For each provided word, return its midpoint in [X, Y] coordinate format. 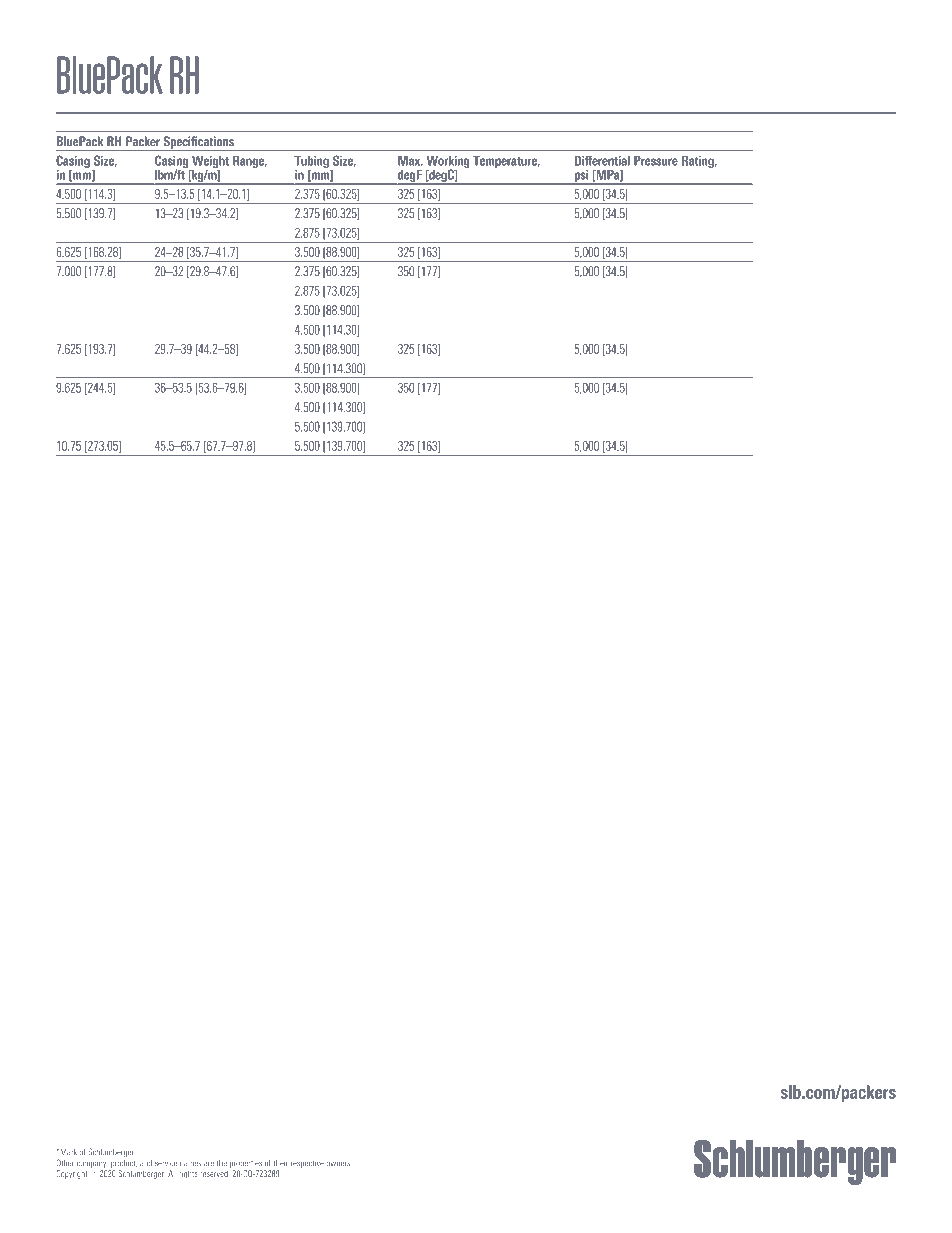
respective [307, 1164]
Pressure [656, 161]
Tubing [311, 162]
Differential [602, 160]
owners [339, 1163]
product [124, 1164]
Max [410, 161]
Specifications [198, 143]
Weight [210, 163]
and [146, 1163]
